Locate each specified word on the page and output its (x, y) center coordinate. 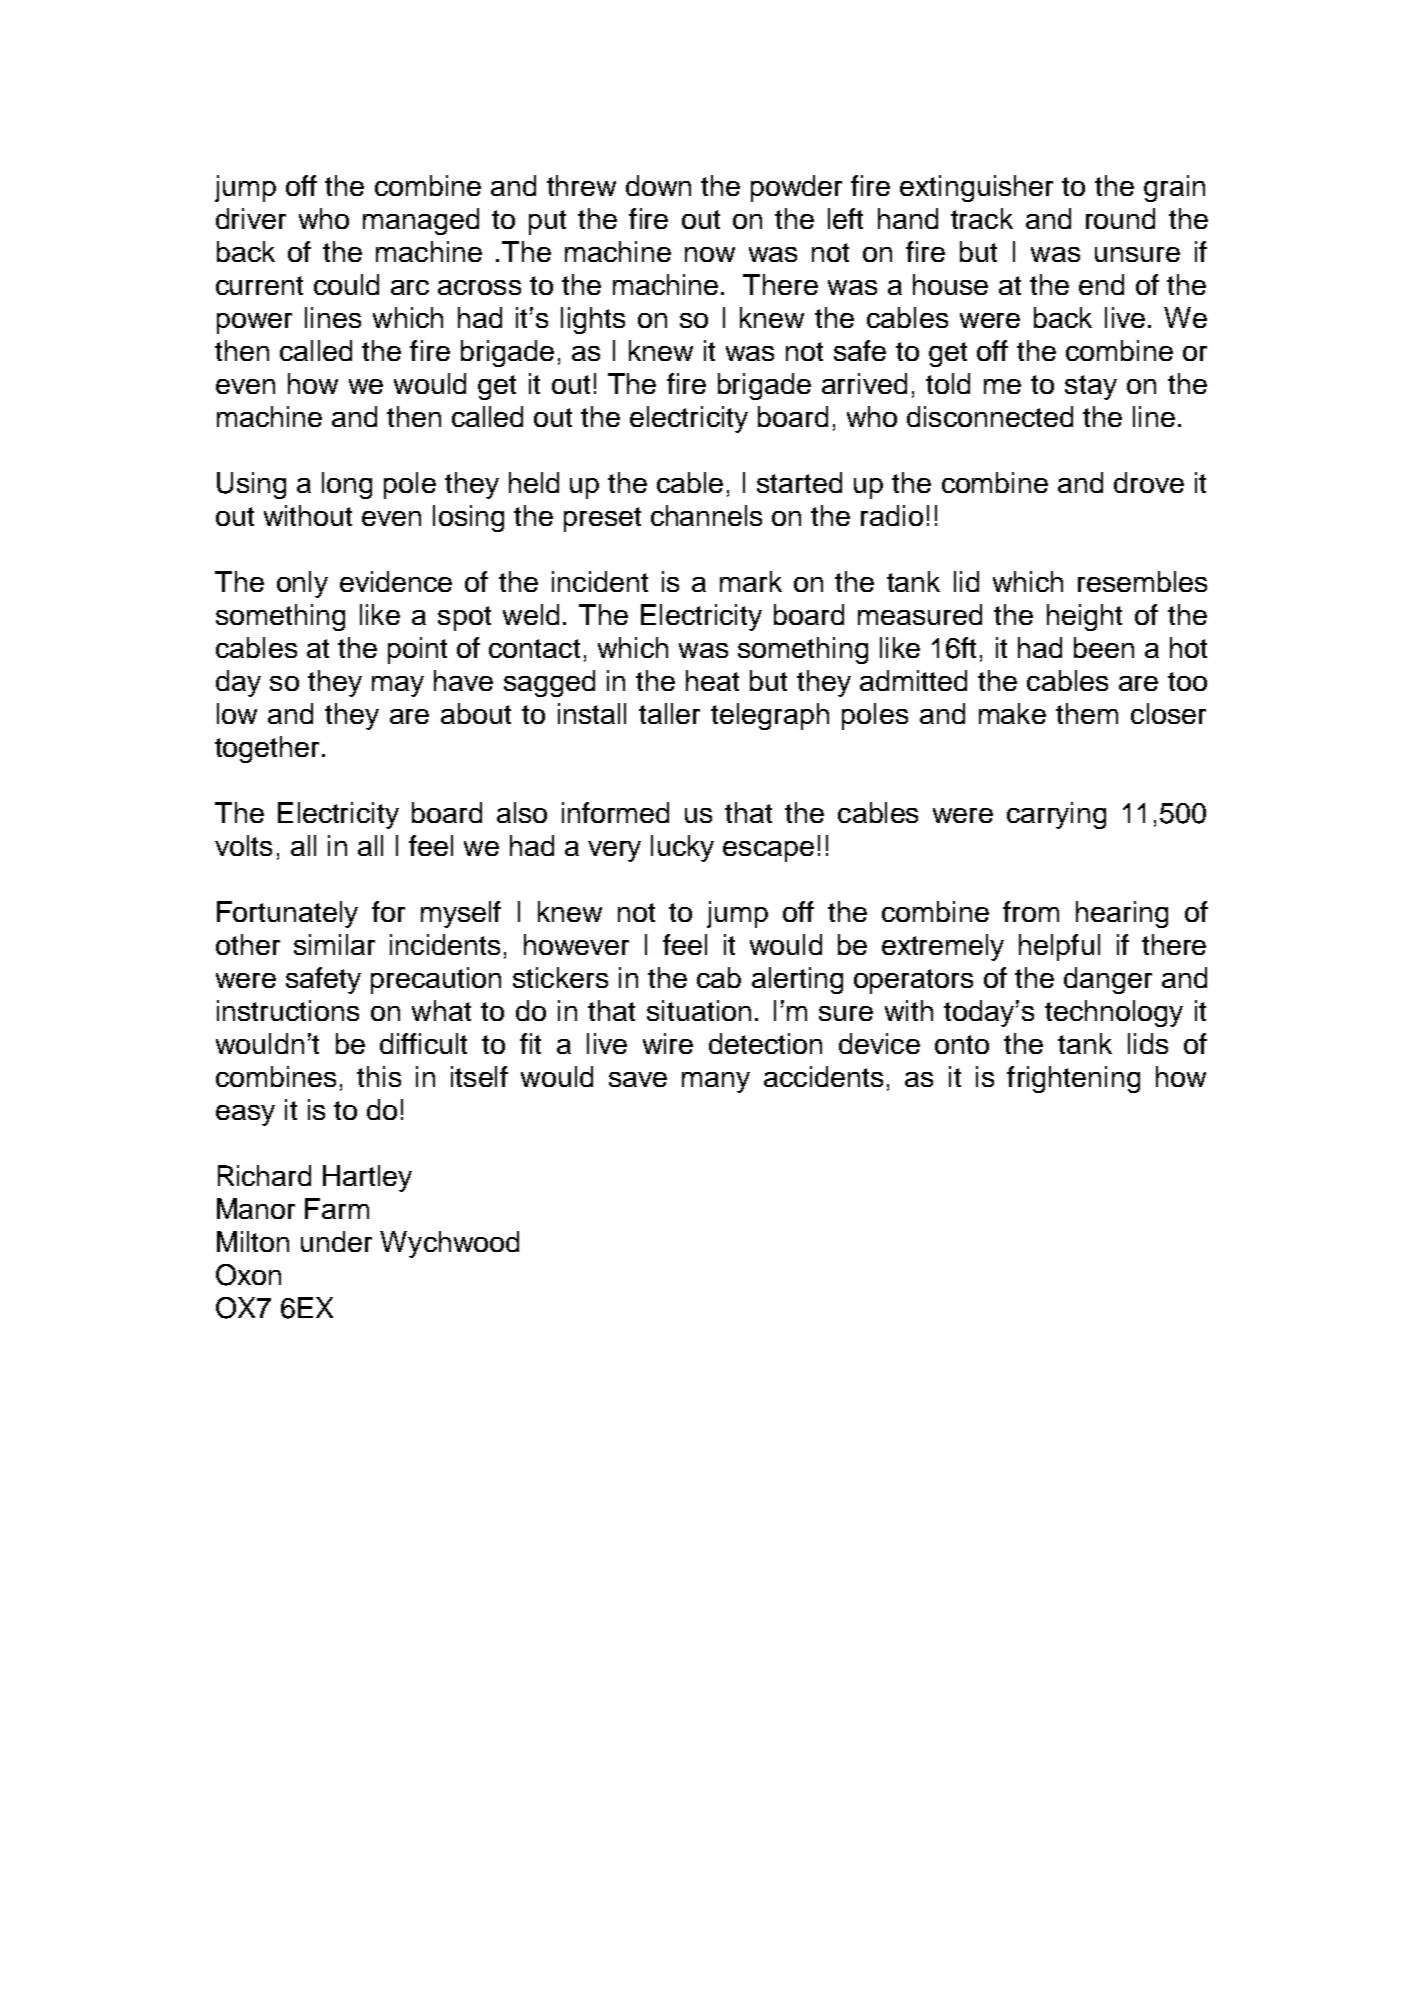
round (1120, 218)
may (398, 686)
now (710, 254)
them (1087, 713)
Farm (337, 1208)
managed (421, 221)
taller (669, 713)
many (716, 1082)
